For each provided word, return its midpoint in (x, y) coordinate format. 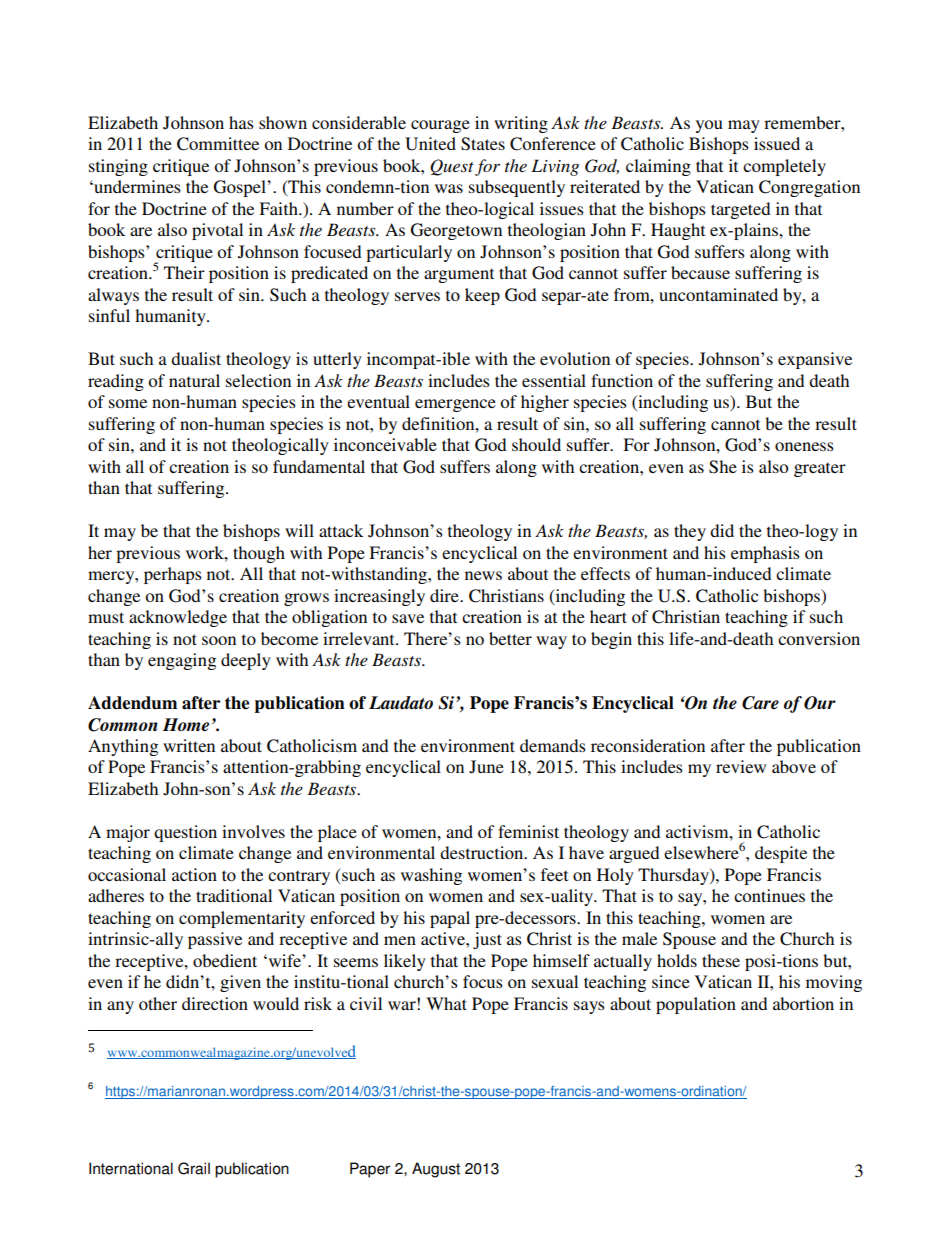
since (671, 981)
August (436, 1170)
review (741, 766)
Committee (218, 144)
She (723, 467)
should (536, 444)
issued (777, 143)
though (259, 554)
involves (253, 831)
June (486, 767)
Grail (194, 1168)
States (483, 144)
